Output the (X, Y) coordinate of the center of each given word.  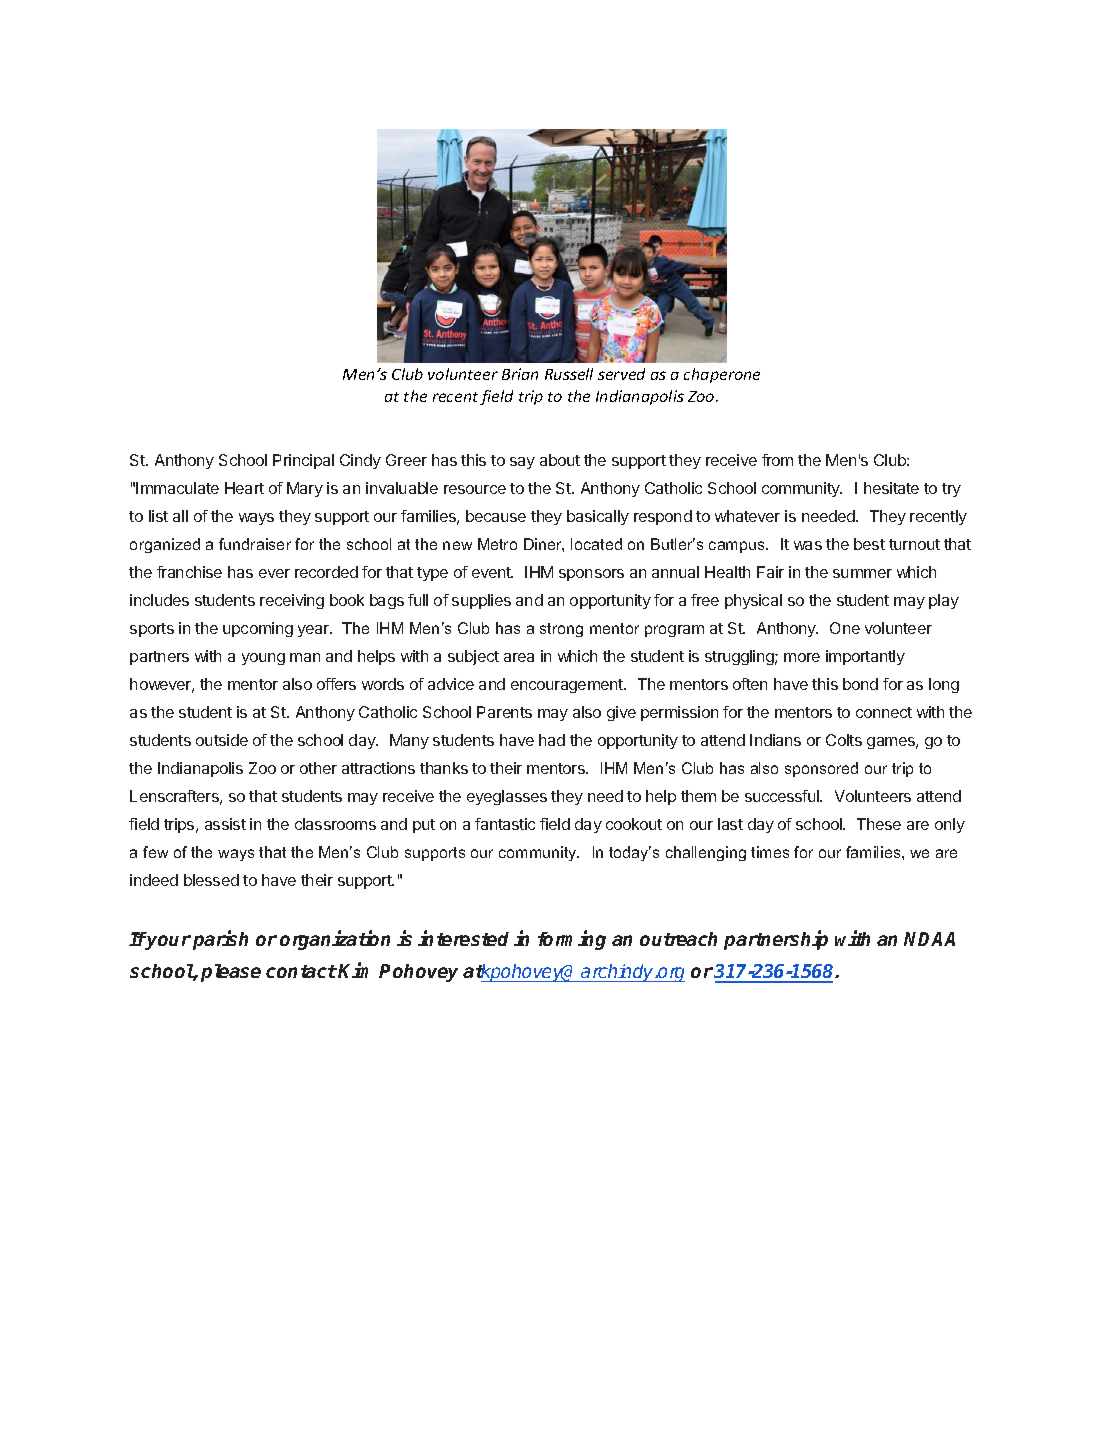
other (318, 768)
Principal (303, 461)
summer (862, 573)
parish (220, 940)
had (552, 740)
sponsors (591, 575)
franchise (189, 572)
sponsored (821, 769)
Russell (569, 374)
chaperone (722, 375)
